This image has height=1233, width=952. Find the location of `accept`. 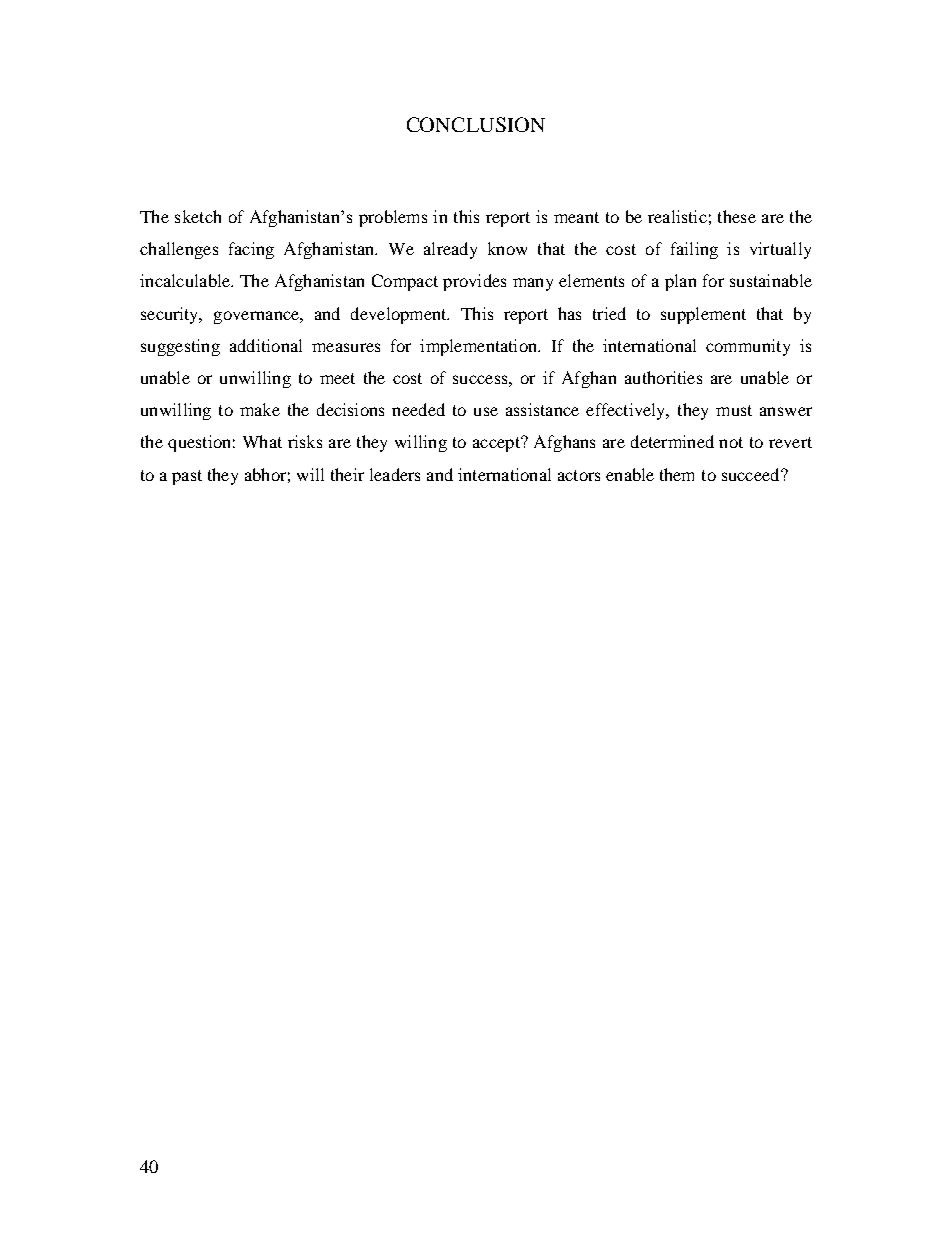

accept is located at coordinates (497, 444).
